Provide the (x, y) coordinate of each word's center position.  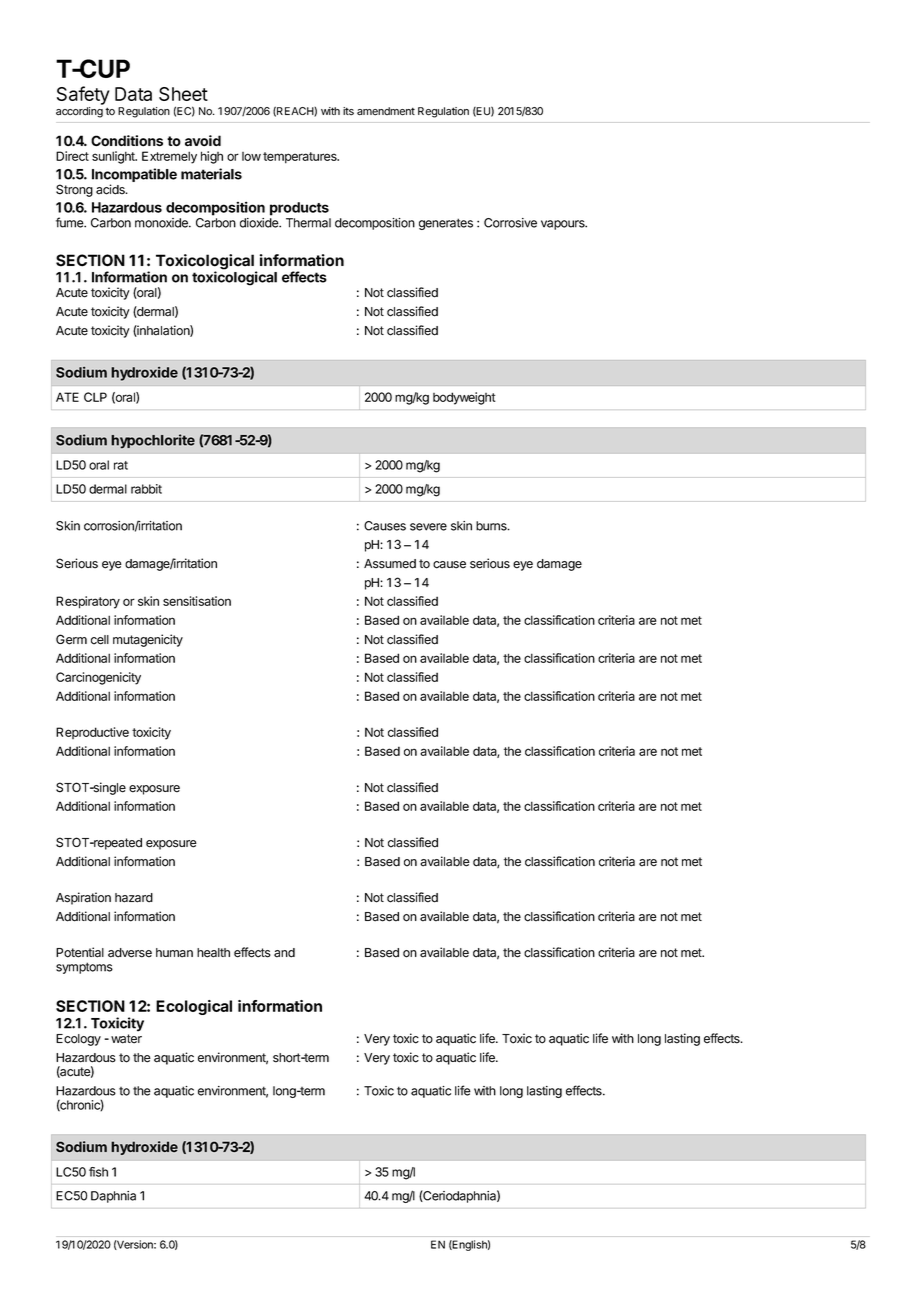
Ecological (194, 1007)
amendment (386, 111)
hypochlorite (153, 441)
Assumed (390, 564)
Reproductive (92, 733)
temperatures (301, 158)
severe (428, 527)
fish (98, 1172)
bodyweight (464, 398)
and (284, 953)
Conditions (127, 141)
